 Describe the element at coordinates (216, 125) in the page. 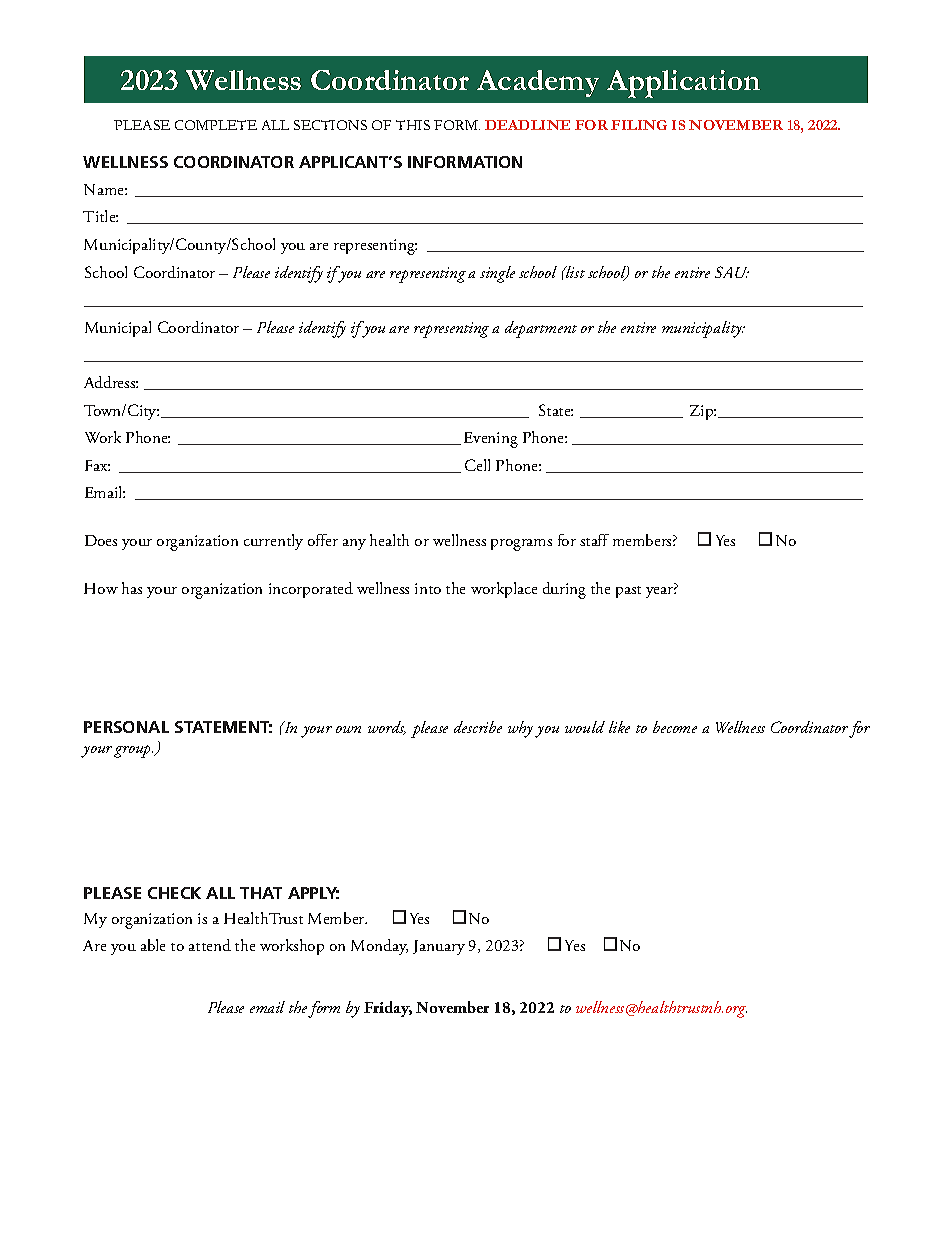

I see `COMPLETE` at that location.
